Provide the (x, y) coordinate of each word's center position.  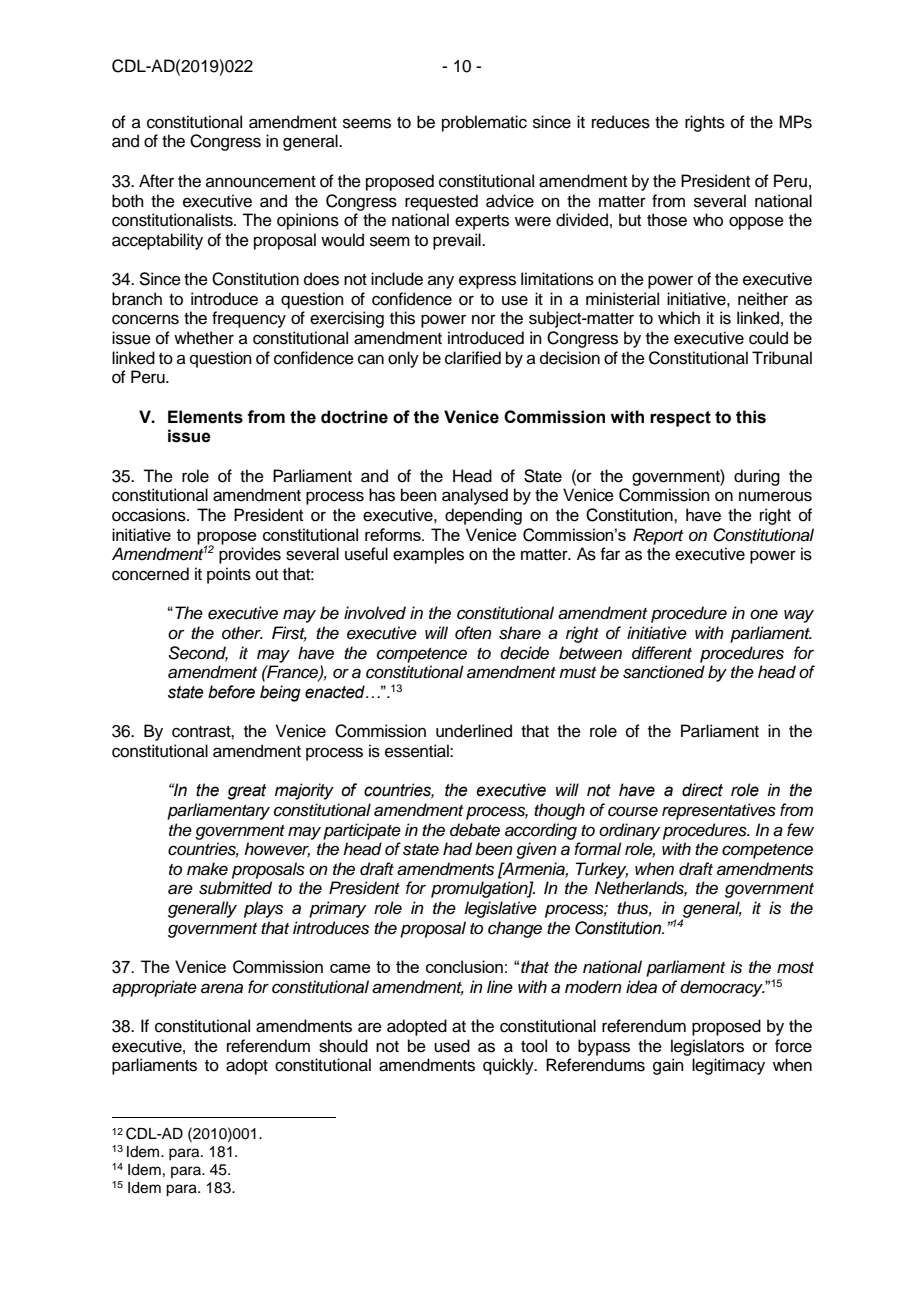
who (708, 220)
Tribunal (782, 358)
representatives (719, 811)
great (247, 792)
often (473, 633)
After (156, 181)
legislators (707, 1047)
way (799, 616)
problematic (484, 123)
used (452, 1046)
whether (204, 338)
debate (475, 830)
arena (222, 988)
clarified (473, 358)
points (229, 575)
